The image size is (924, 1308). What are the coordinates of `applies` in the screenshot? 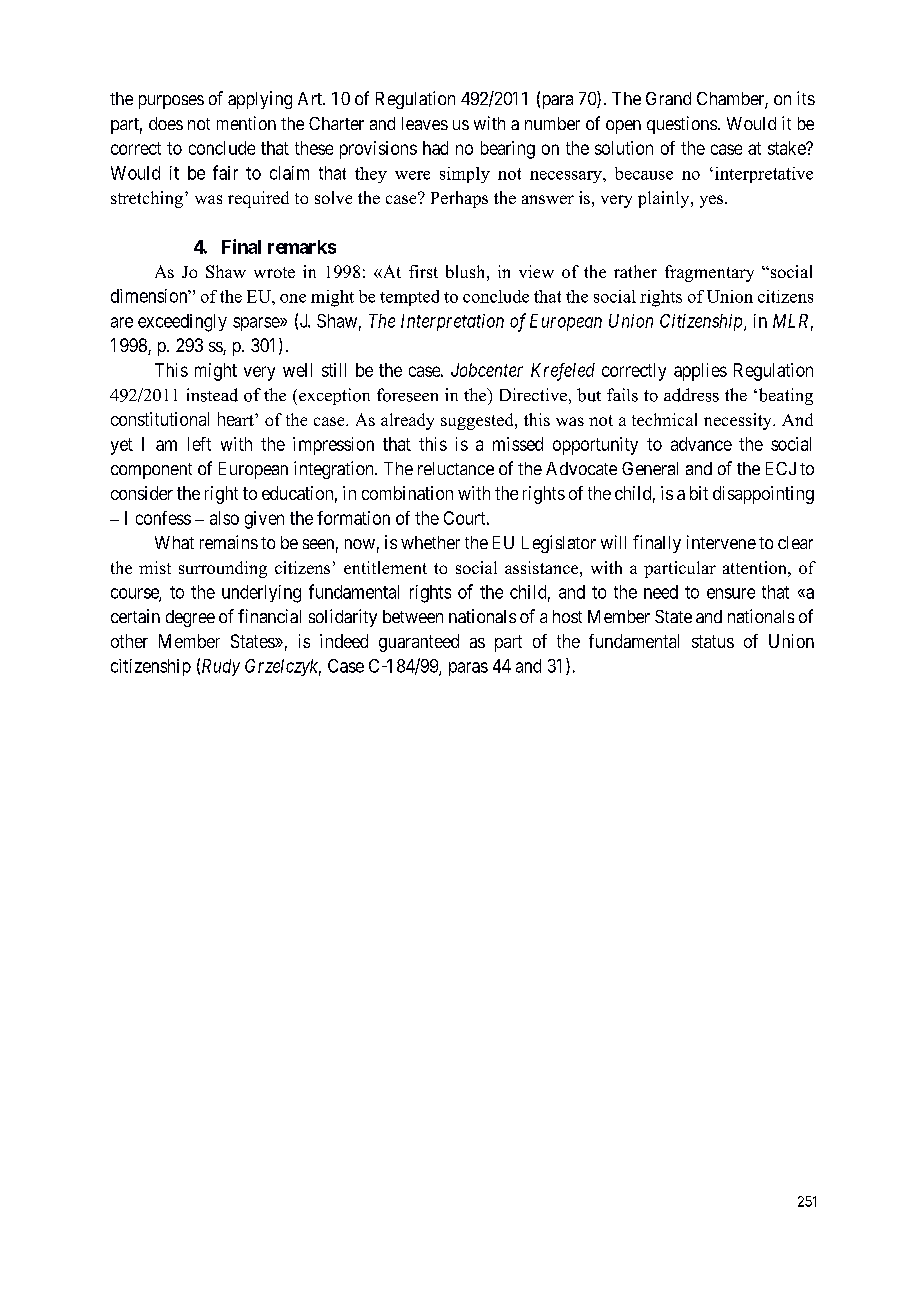 It's located at (700, 372).
